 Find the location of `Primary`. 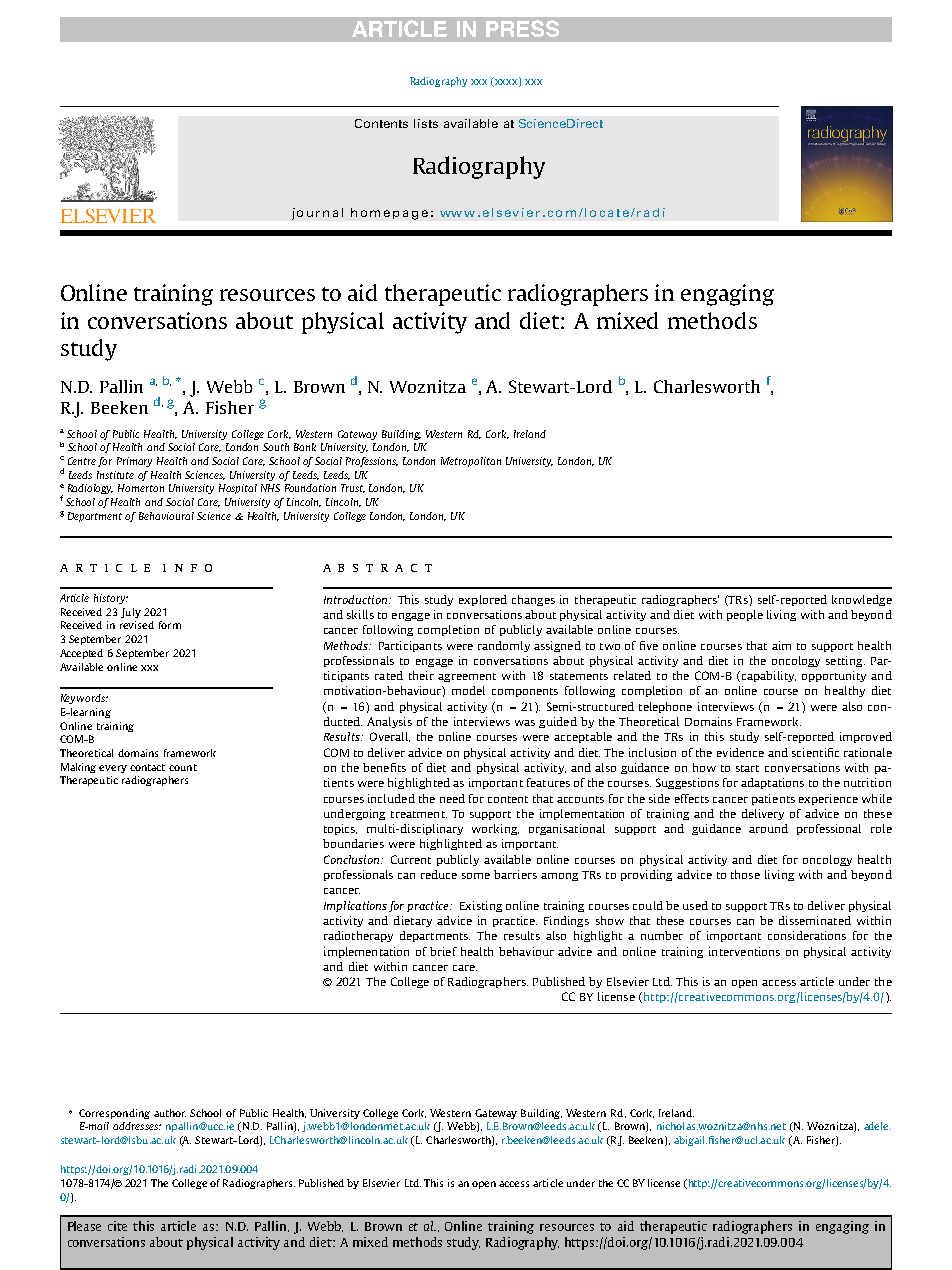

Primary is located at coordinates (134, 462).
